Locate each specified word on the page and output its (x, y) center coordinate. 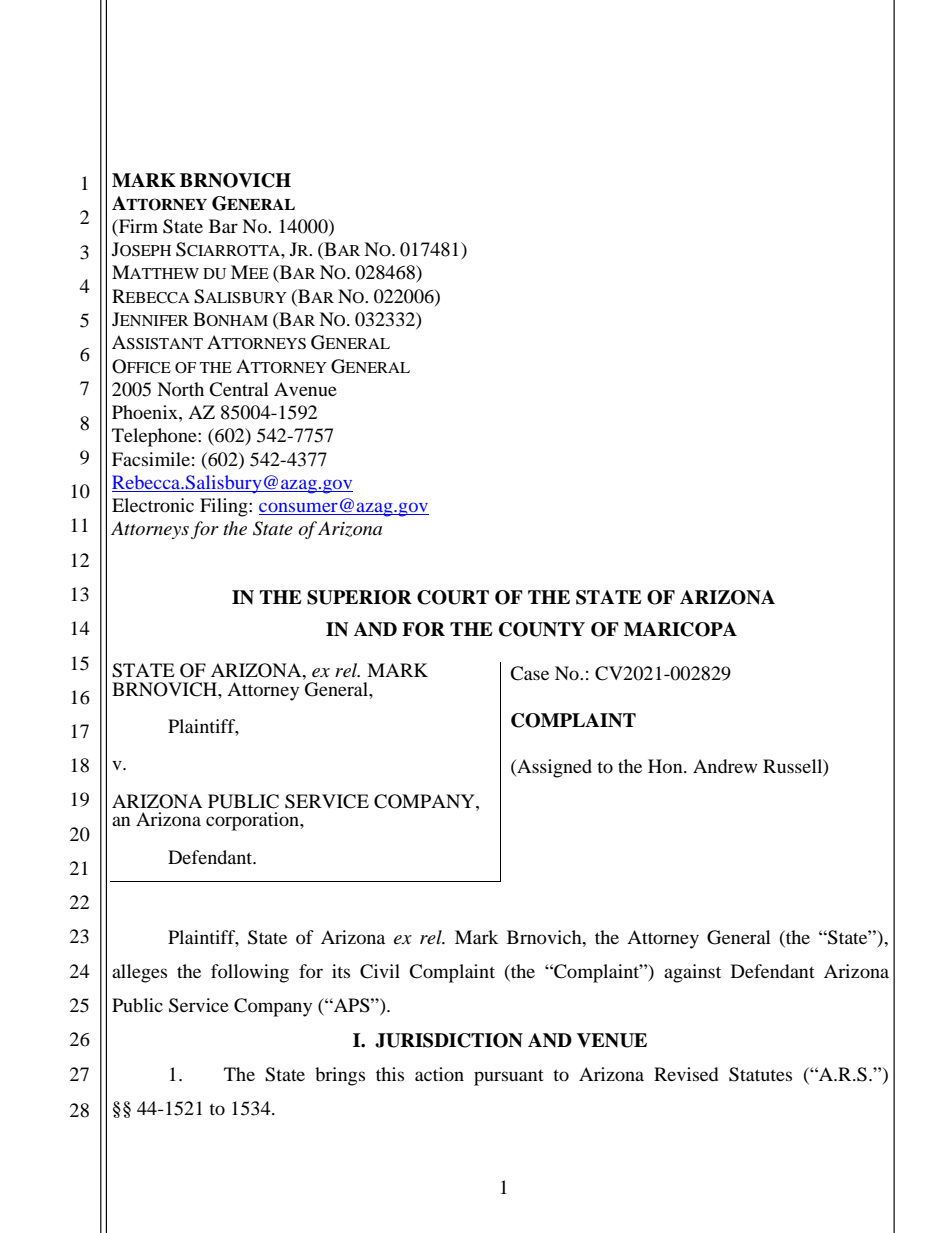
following (250, 973)
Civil (380, 971)
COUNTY (542, 629)
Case (529, 673)
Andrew (725, 766)
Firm (137, 227)
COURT (453, 597)
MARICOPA (680, 629)
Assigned (553, 768)
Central (239, 389)
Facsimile (151, 459)
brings (340, 1076)
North (180, 389)
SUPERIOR (359, 597)
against (692, 973)
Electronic (153, 505)
